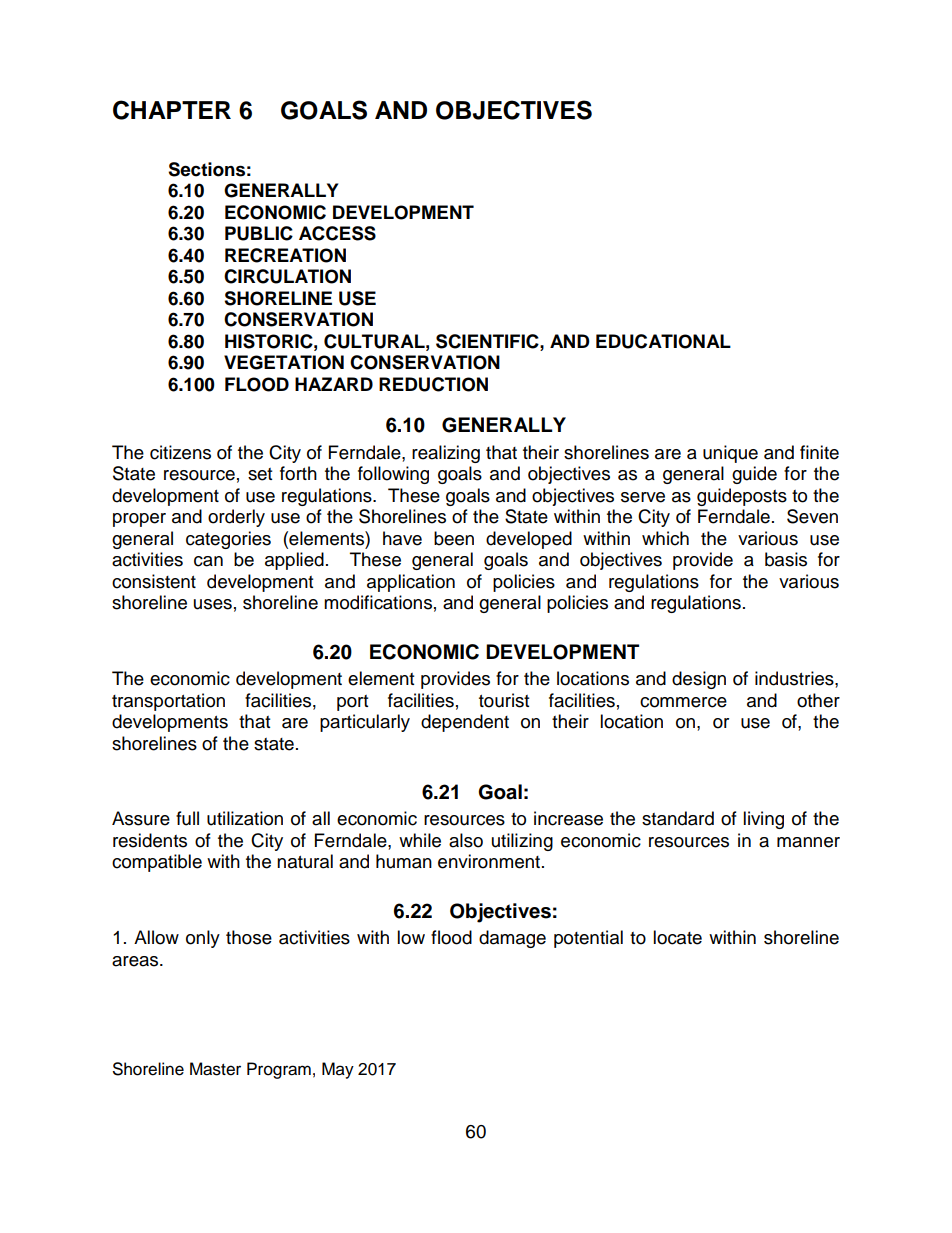  What do you see at coordinates (172, 110) in the screenshot?
I see `CHAPTER` at bounding box center [172, 110].
